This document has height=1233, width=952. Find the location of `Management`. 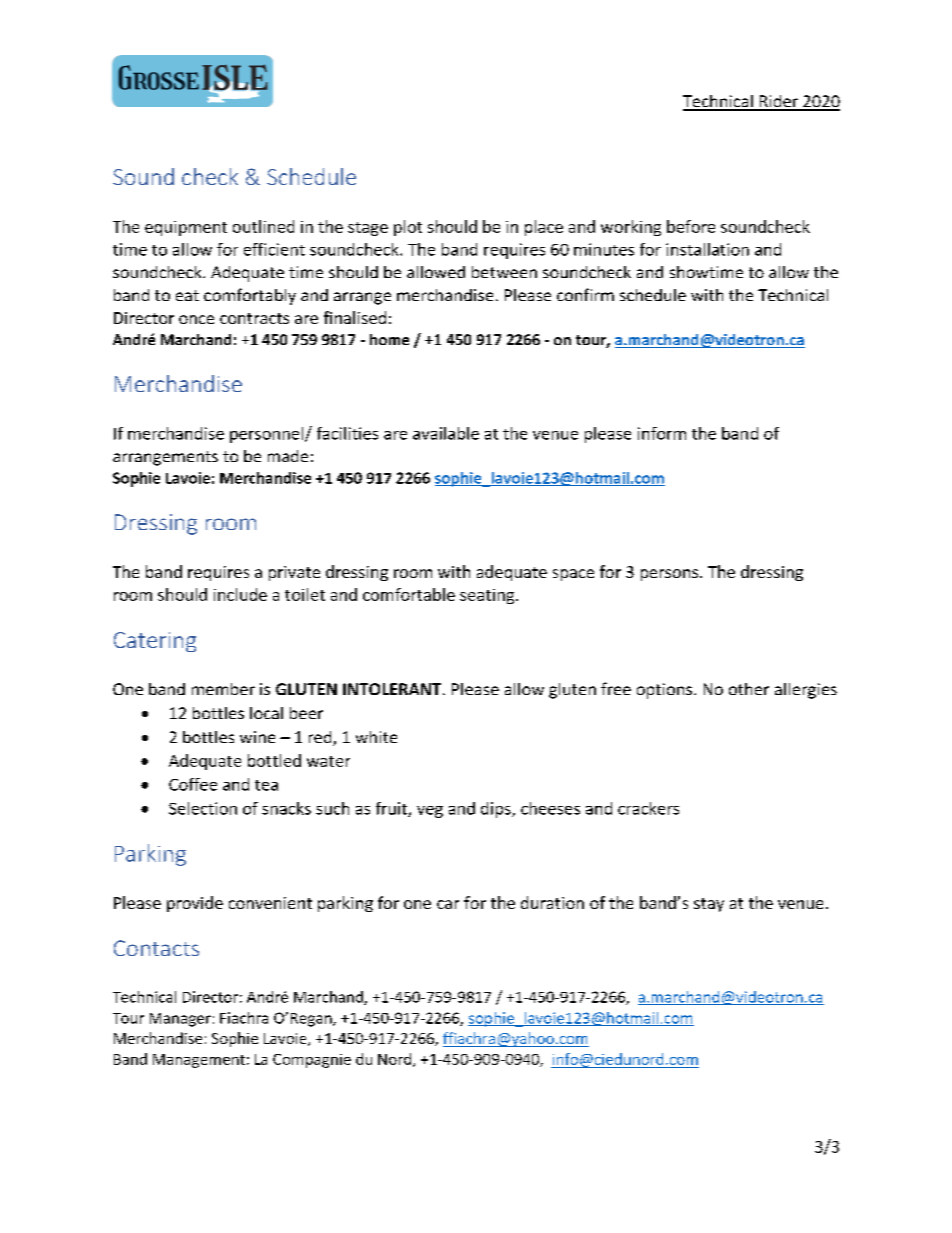

Management is located at coordinates (199, 1061).
